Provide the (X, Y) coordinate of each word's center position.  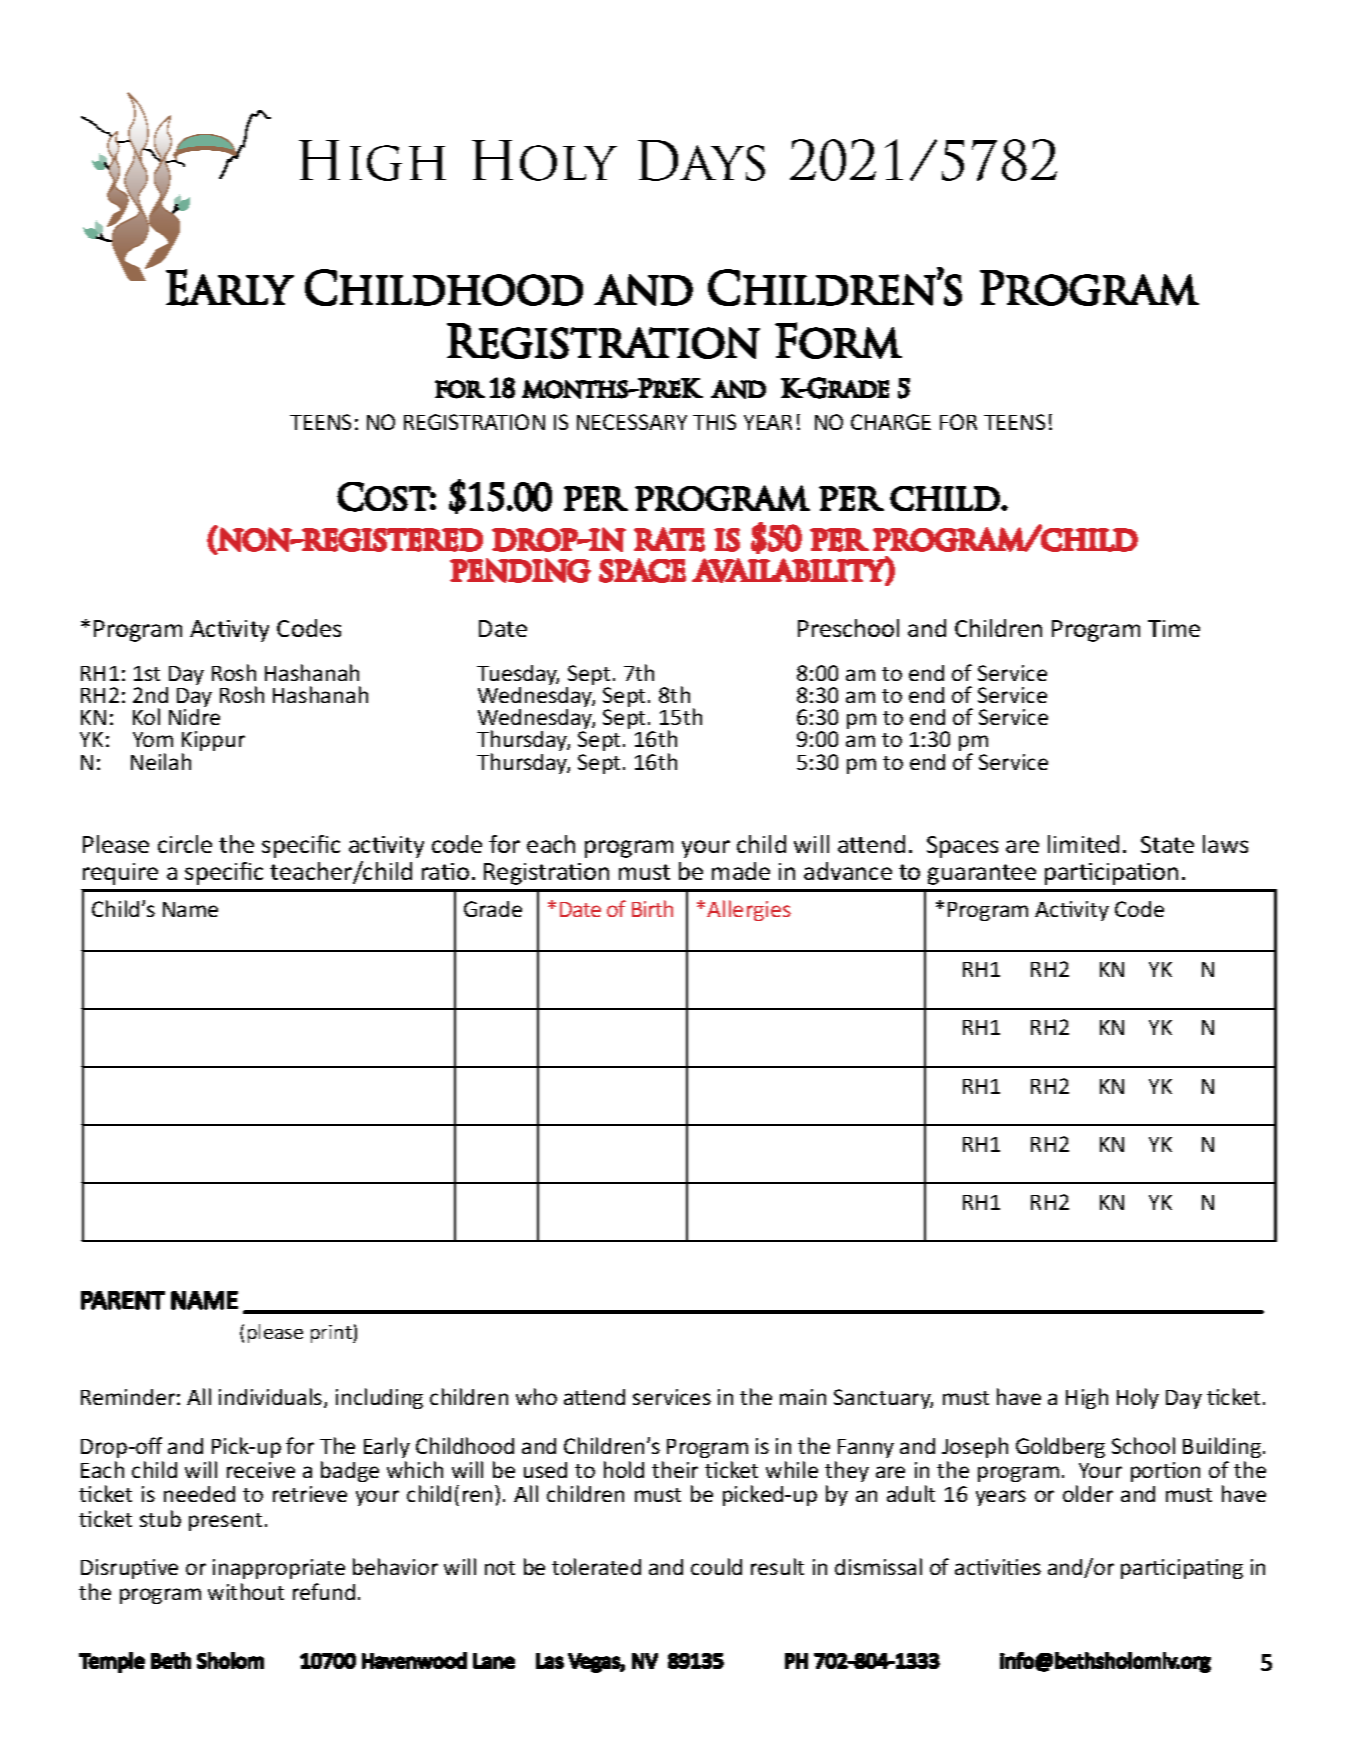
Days (701, 160)
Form (838, 340)
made (741, 871)
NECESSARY (632, 422)
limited (1083, 844)
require (120, 874)
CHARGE (891, 422)
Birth (652, 908)
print (332, 1334)
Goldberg (1060, 1447)
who (536, 1396)
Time (1174, 628)
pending (520, 570)
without (246, 1591)
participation (1111, 874)
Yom (153, 739)
